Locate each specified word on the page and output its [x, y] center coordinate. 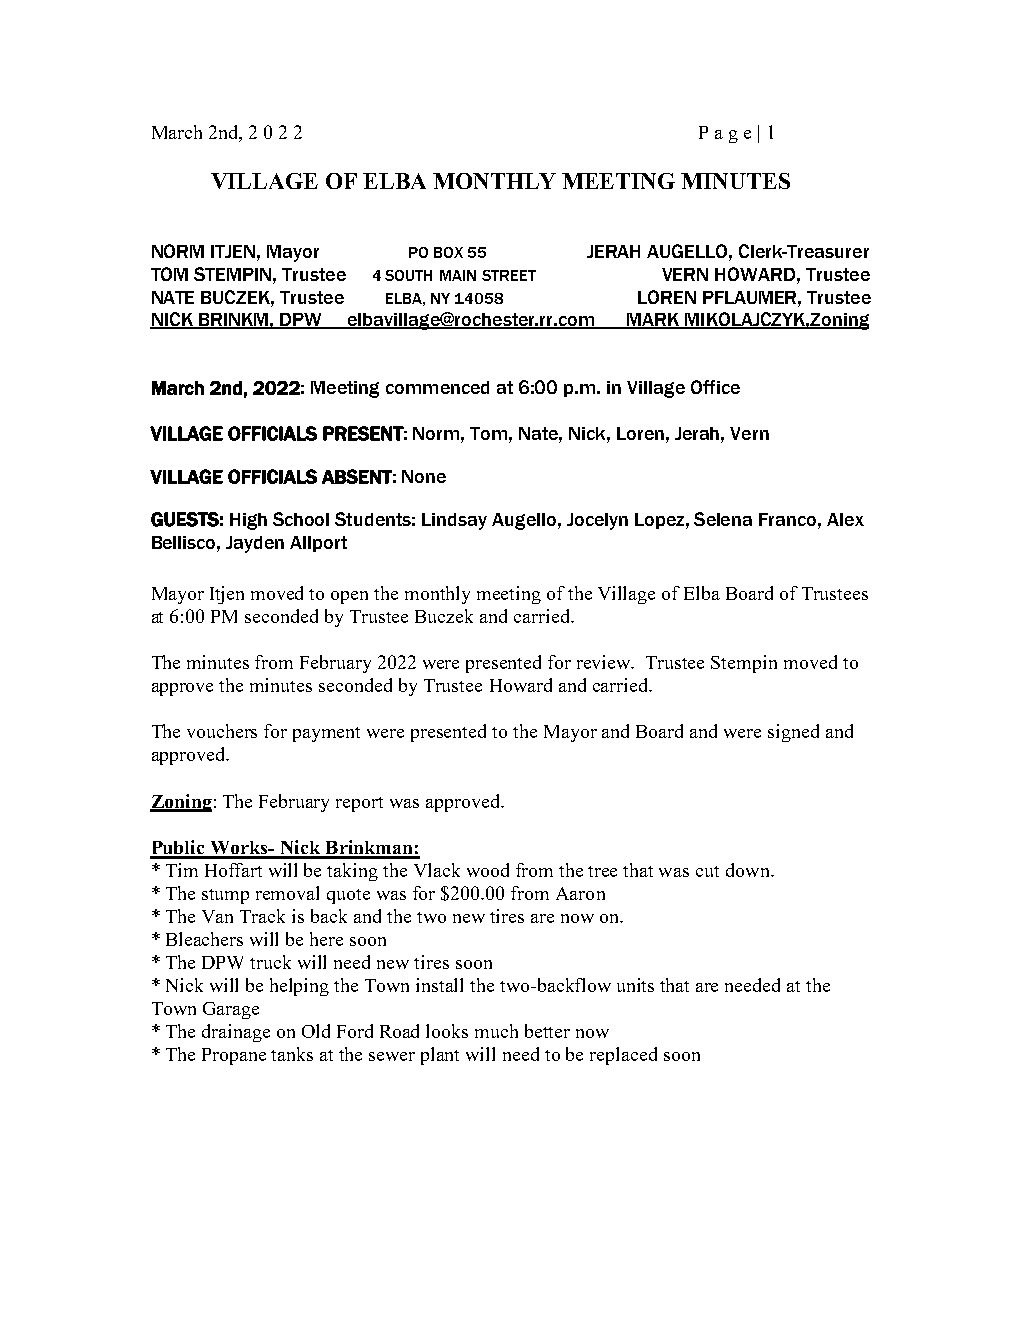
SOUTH [408, 275]
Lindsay [454, 521]
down [749, 870]
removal [287, 893]
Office [715, 387]
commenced [437, 387]
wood [488, 870]
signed [793, 733]
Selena [723, 519]
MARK [653, 321]
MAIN [458, 275]
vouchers [222, 731]
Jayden [255, 544]
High [248, 521]
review [605, 662]
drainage [236, 1033]
